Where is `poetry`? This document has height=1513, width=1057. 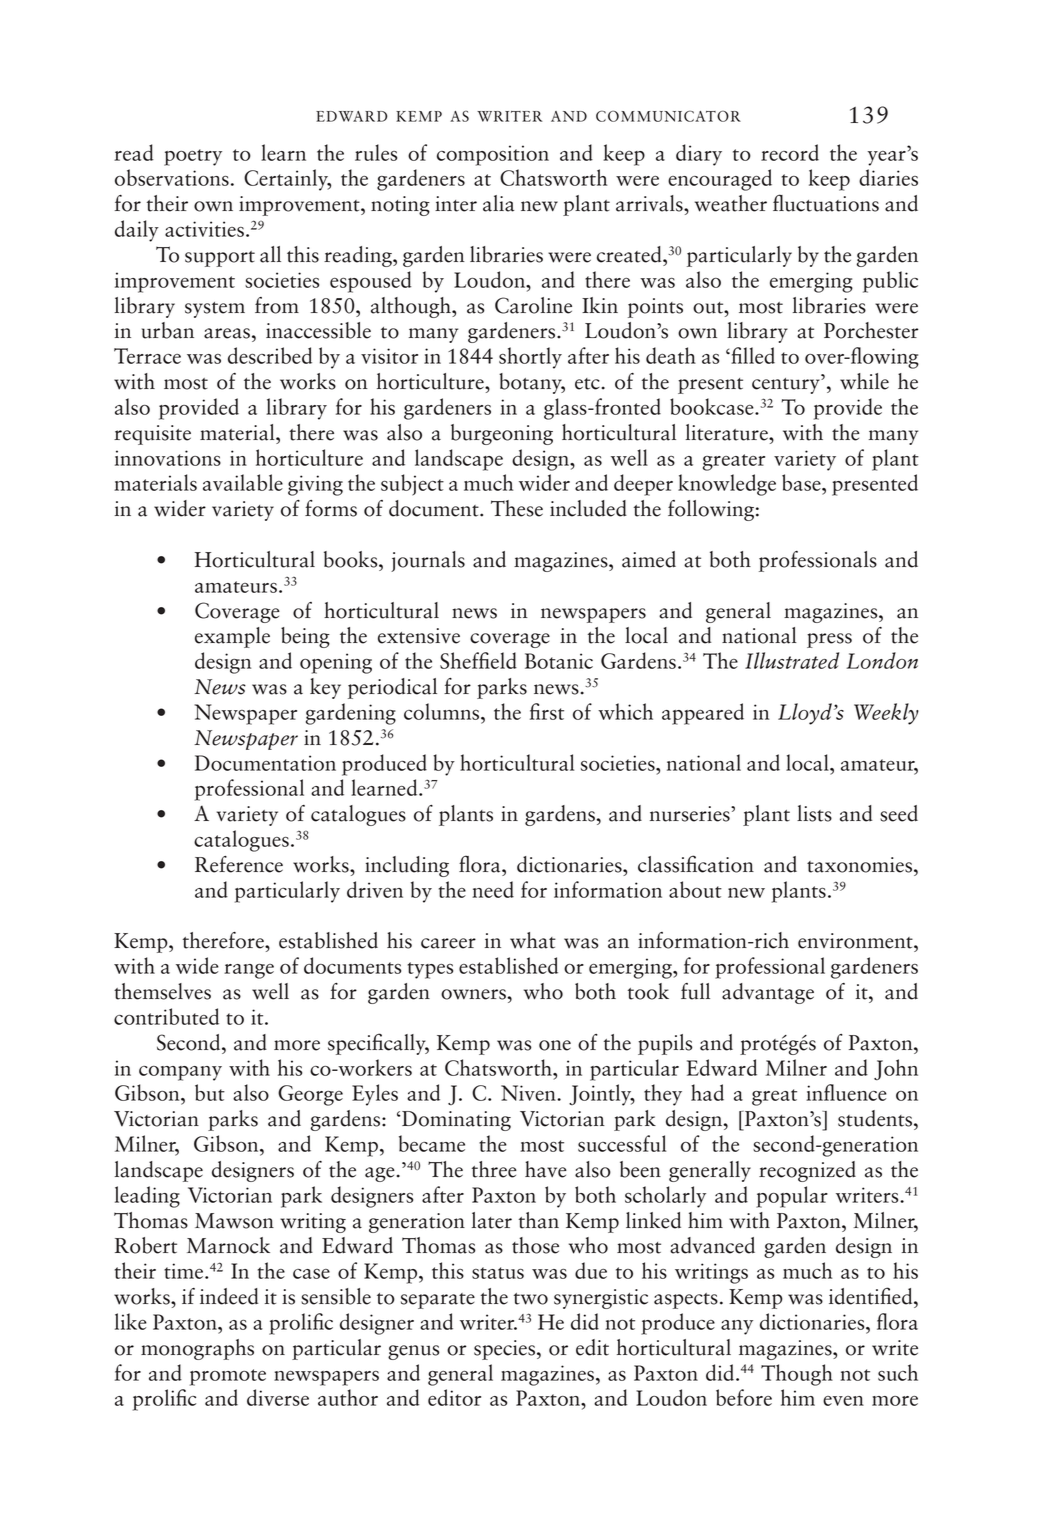 poetry is located at coordinates (193, 157).
